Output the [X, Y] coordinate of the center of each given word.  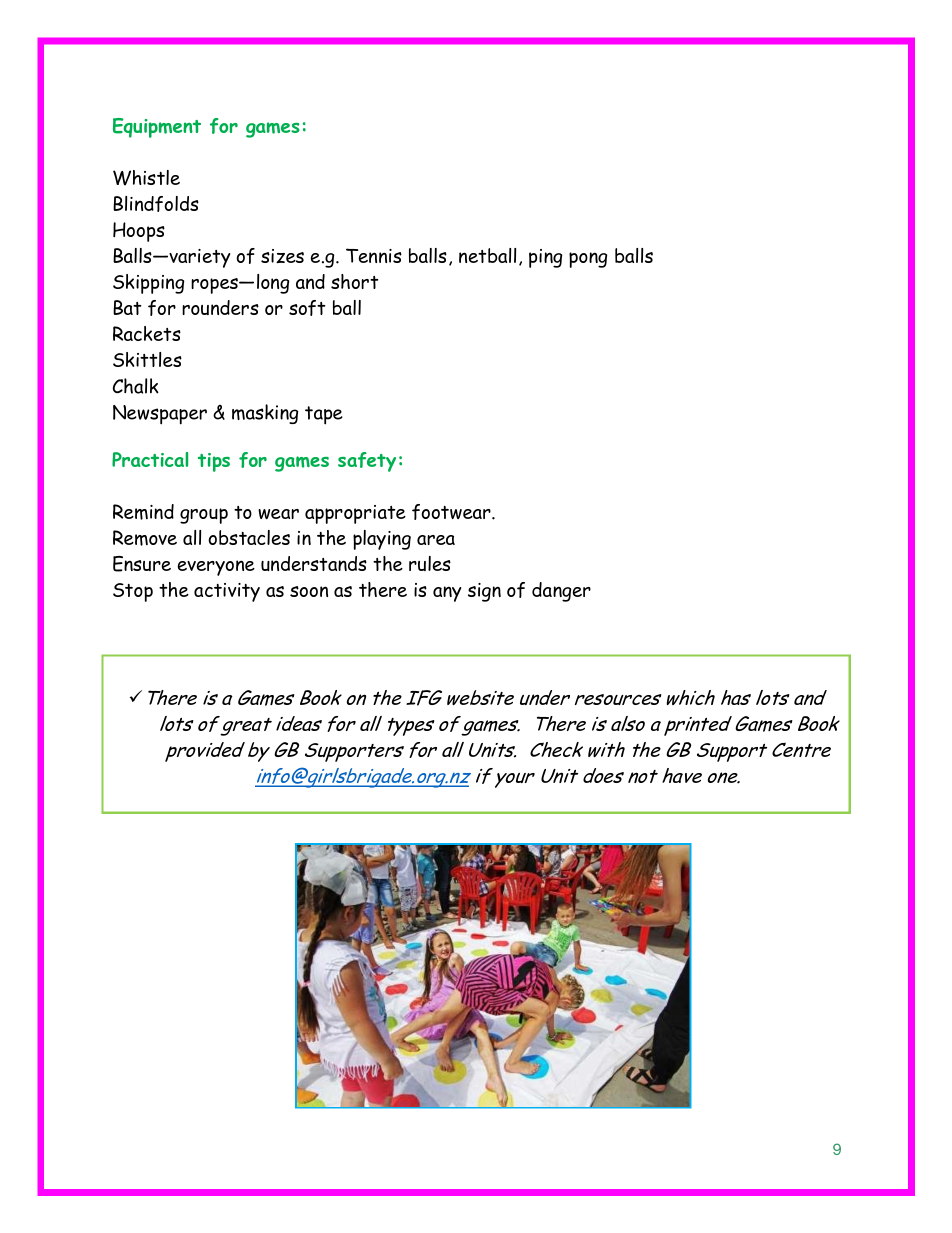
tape [324, 415]
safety [367, 462]
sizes [282, 256]
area [436, 540]
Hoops [139, 232]
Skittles [147, 359]
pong [588, 260]
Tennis [374, 255]
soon [309, 591]
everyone [216, 568]
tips [214, 462]
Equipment [157, 128]
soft [307, 308]
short [354, 281]
